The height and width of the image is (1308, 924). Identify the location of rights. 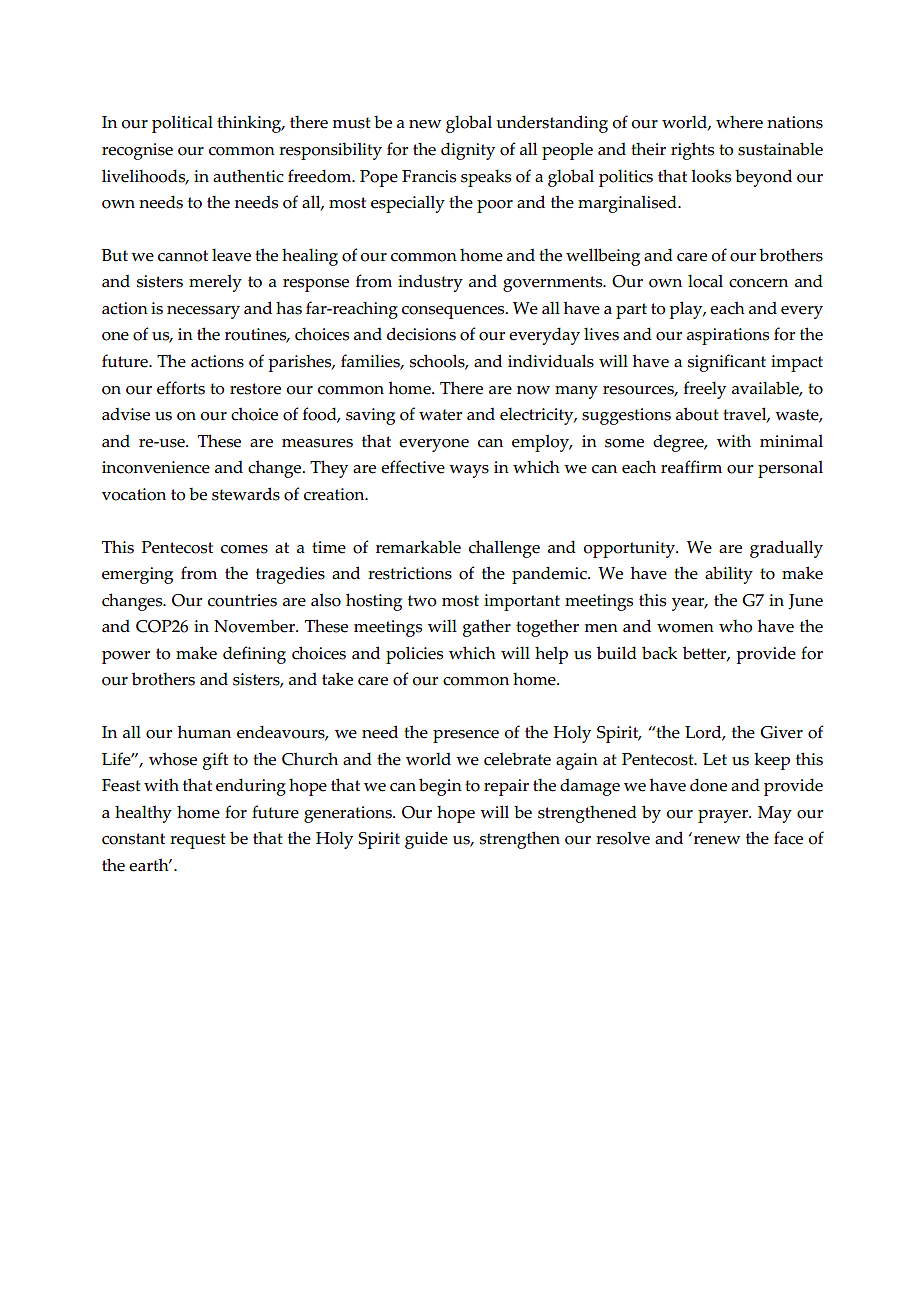
(692, 151).
